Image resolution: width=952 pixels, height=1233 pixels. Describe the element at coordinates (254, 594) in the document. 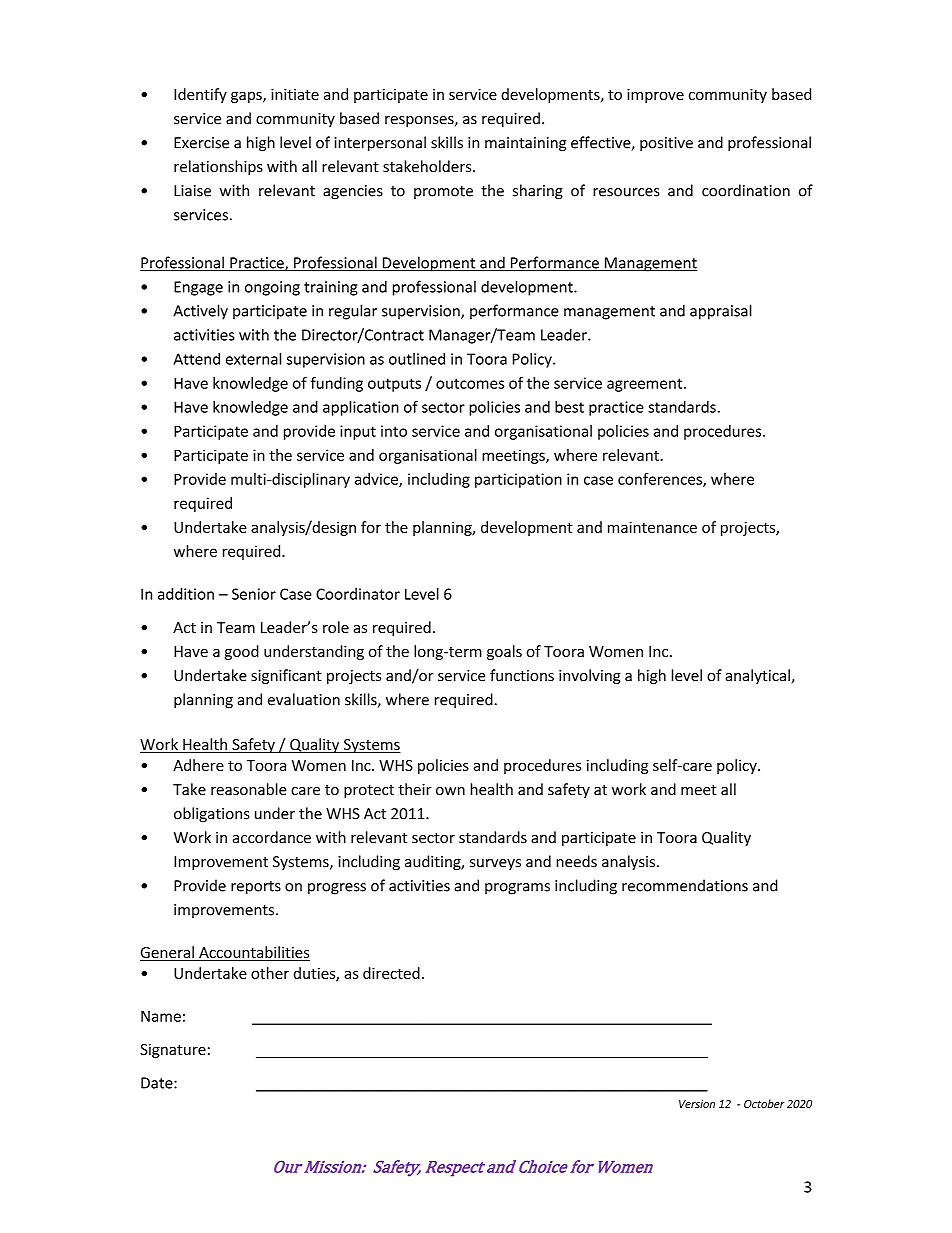

I see `Senior` at that location.
